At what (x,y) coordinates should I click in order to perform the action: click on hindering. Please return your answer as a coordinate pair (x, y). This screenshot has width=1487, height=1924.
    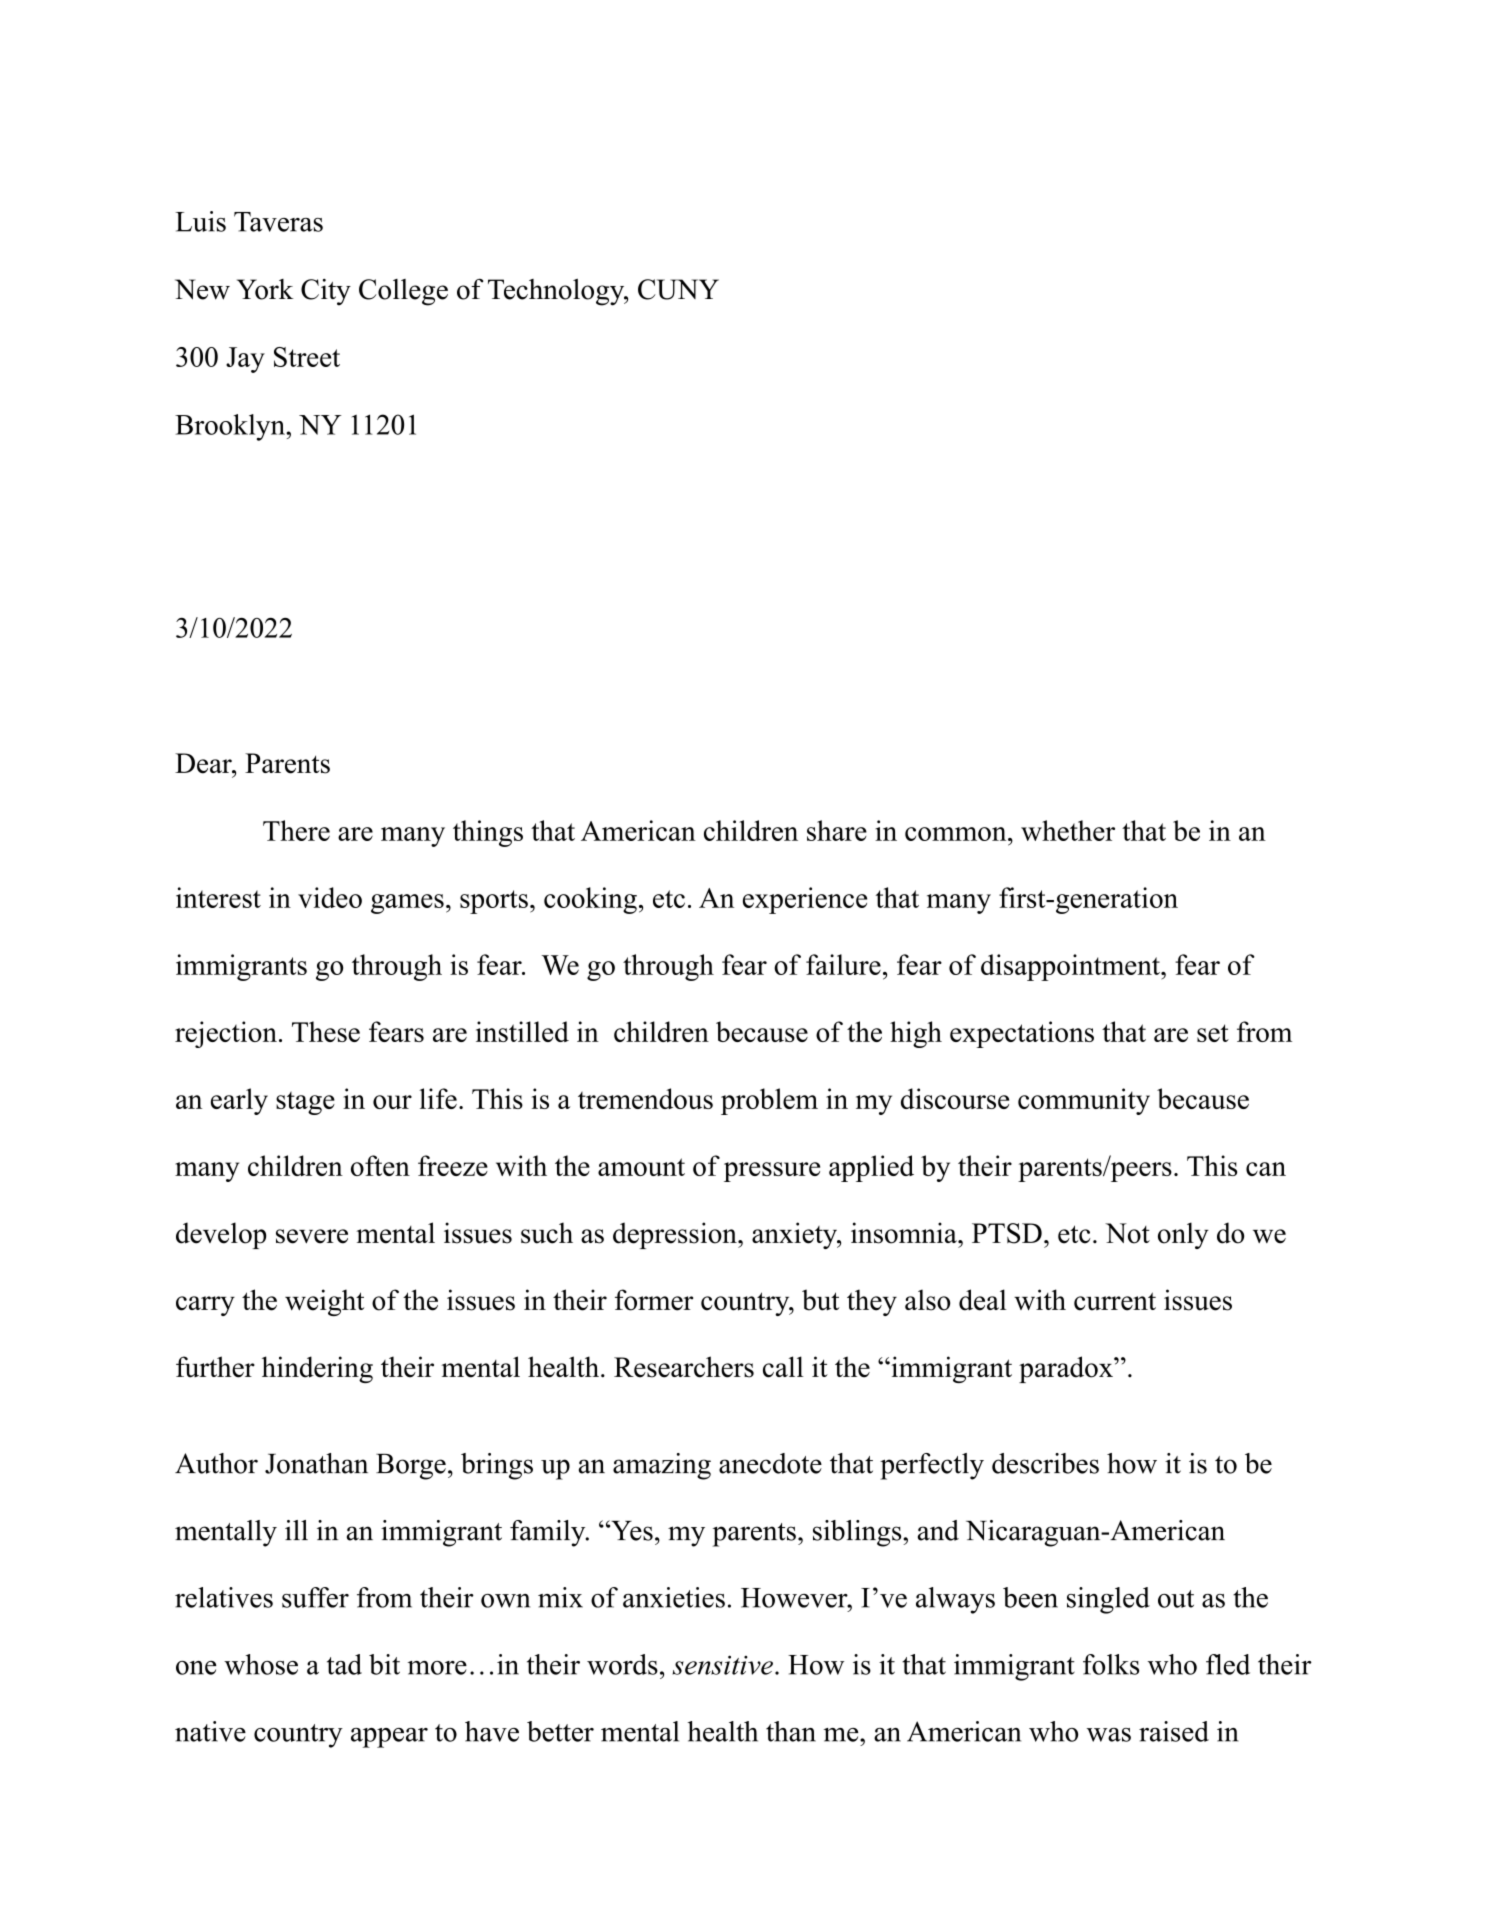
    Looking at the image, I should click on (317, 1369).
